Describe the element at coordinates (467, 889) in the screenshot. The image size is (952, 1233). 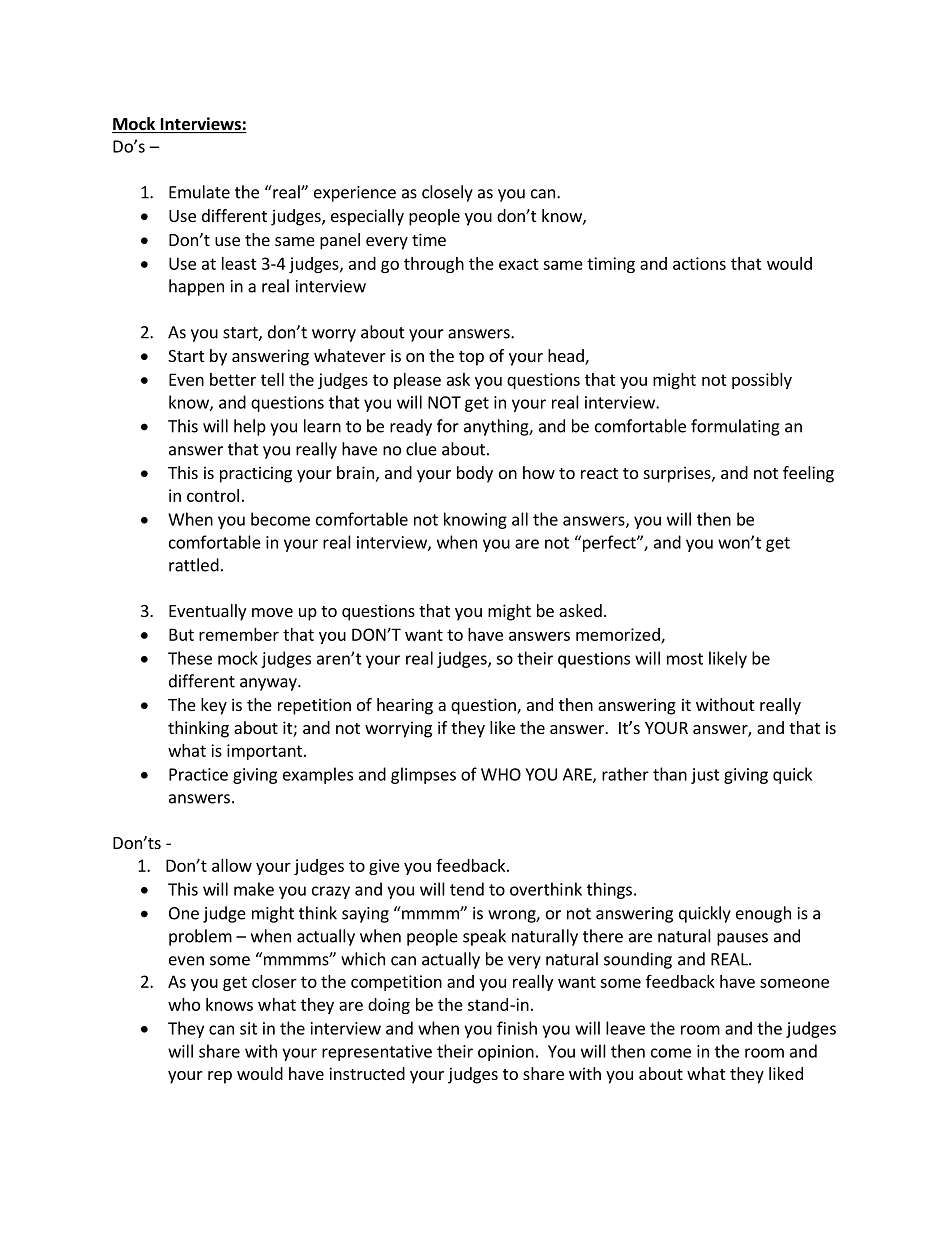
I see `tend` at that location.
